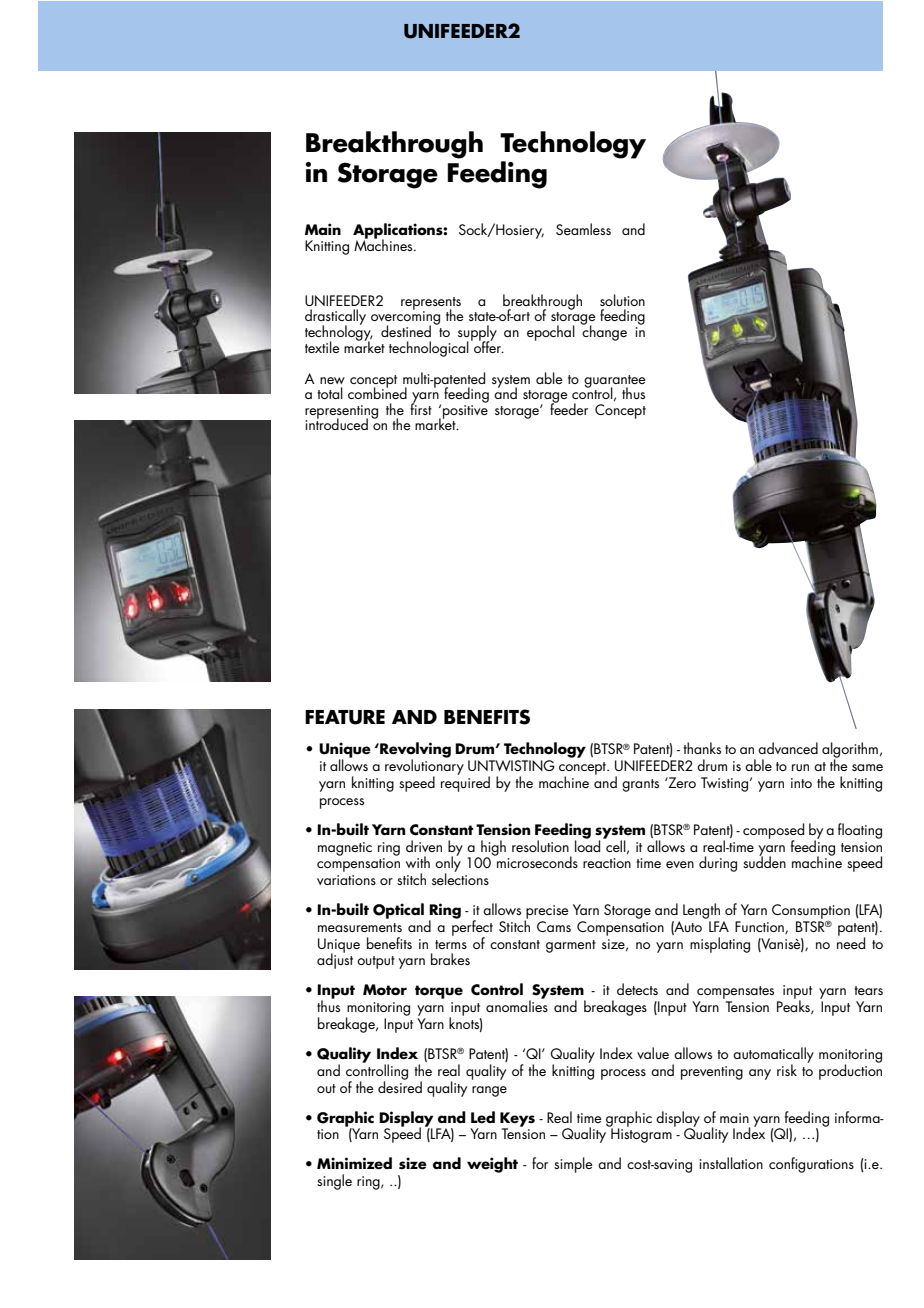 The width and height of the page is (924, 1308). What do you see at coordinates (431, 304) in the page?
I see `represents` at bounding box center [431, 304].
